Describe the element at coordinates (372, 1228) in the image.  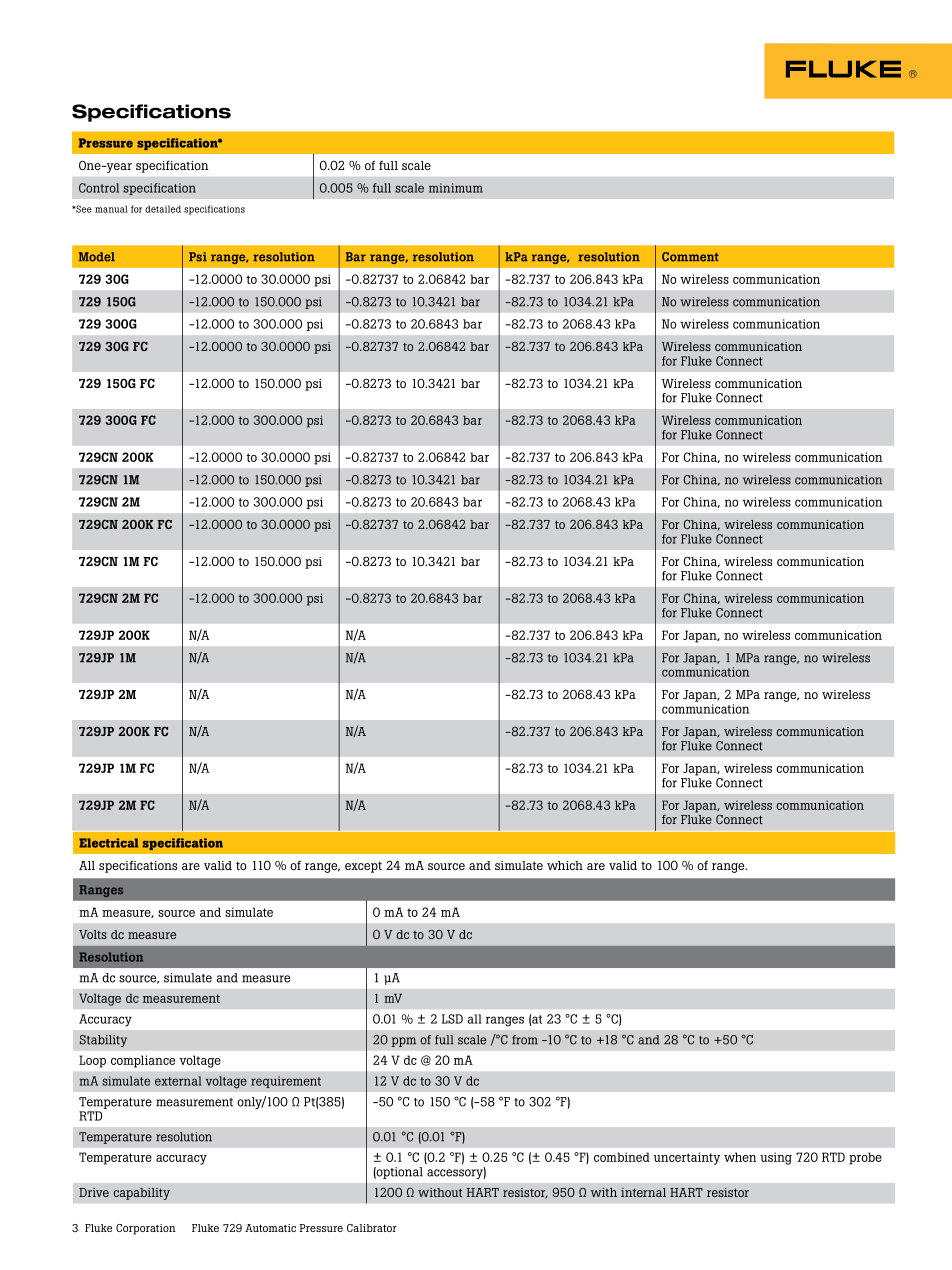
I see `Calibrator` at that location.
